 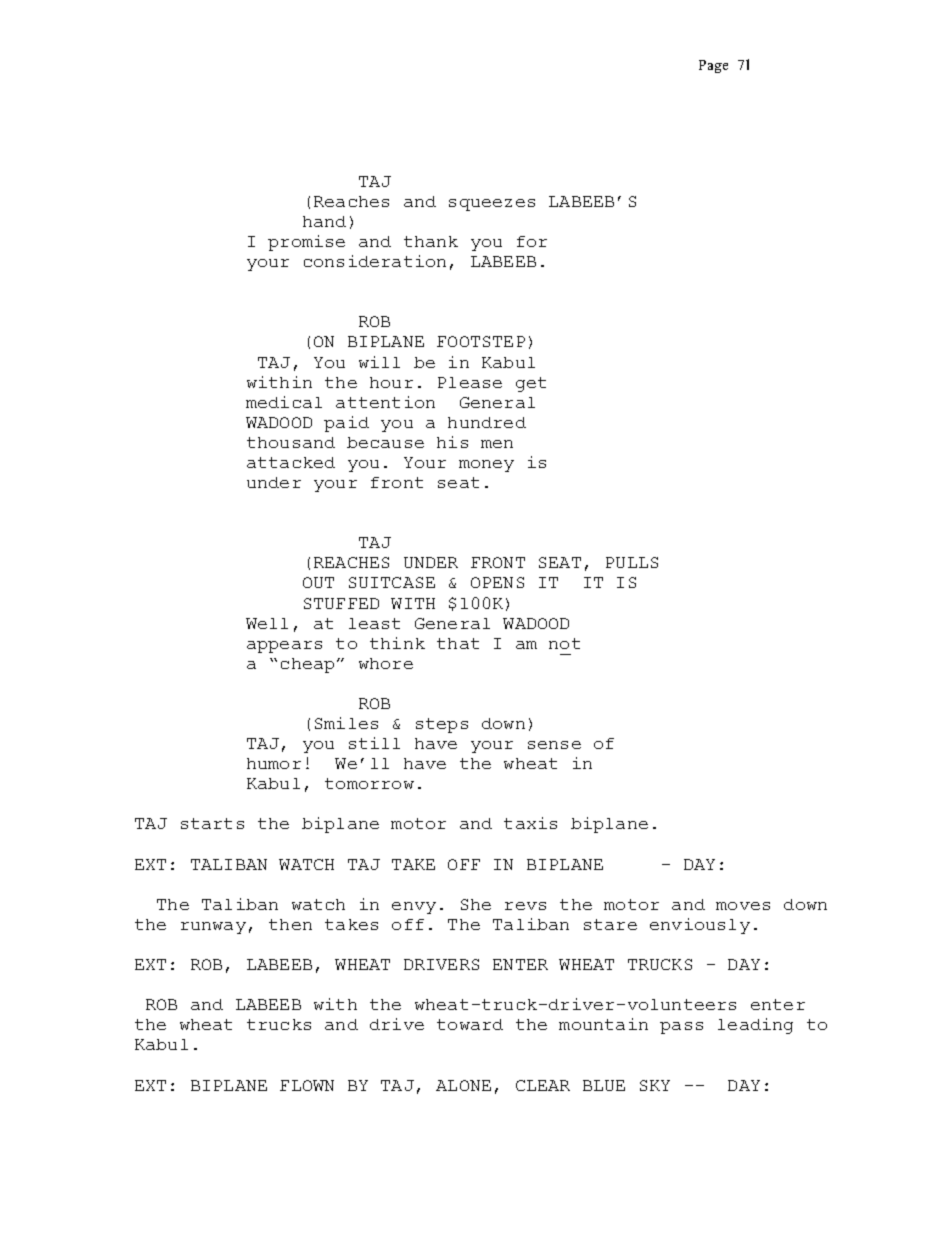 What do you see at coordinates (481, 341) in the screenshot?
I see `FOOTSTEP` at bounding box center [481, 341].
